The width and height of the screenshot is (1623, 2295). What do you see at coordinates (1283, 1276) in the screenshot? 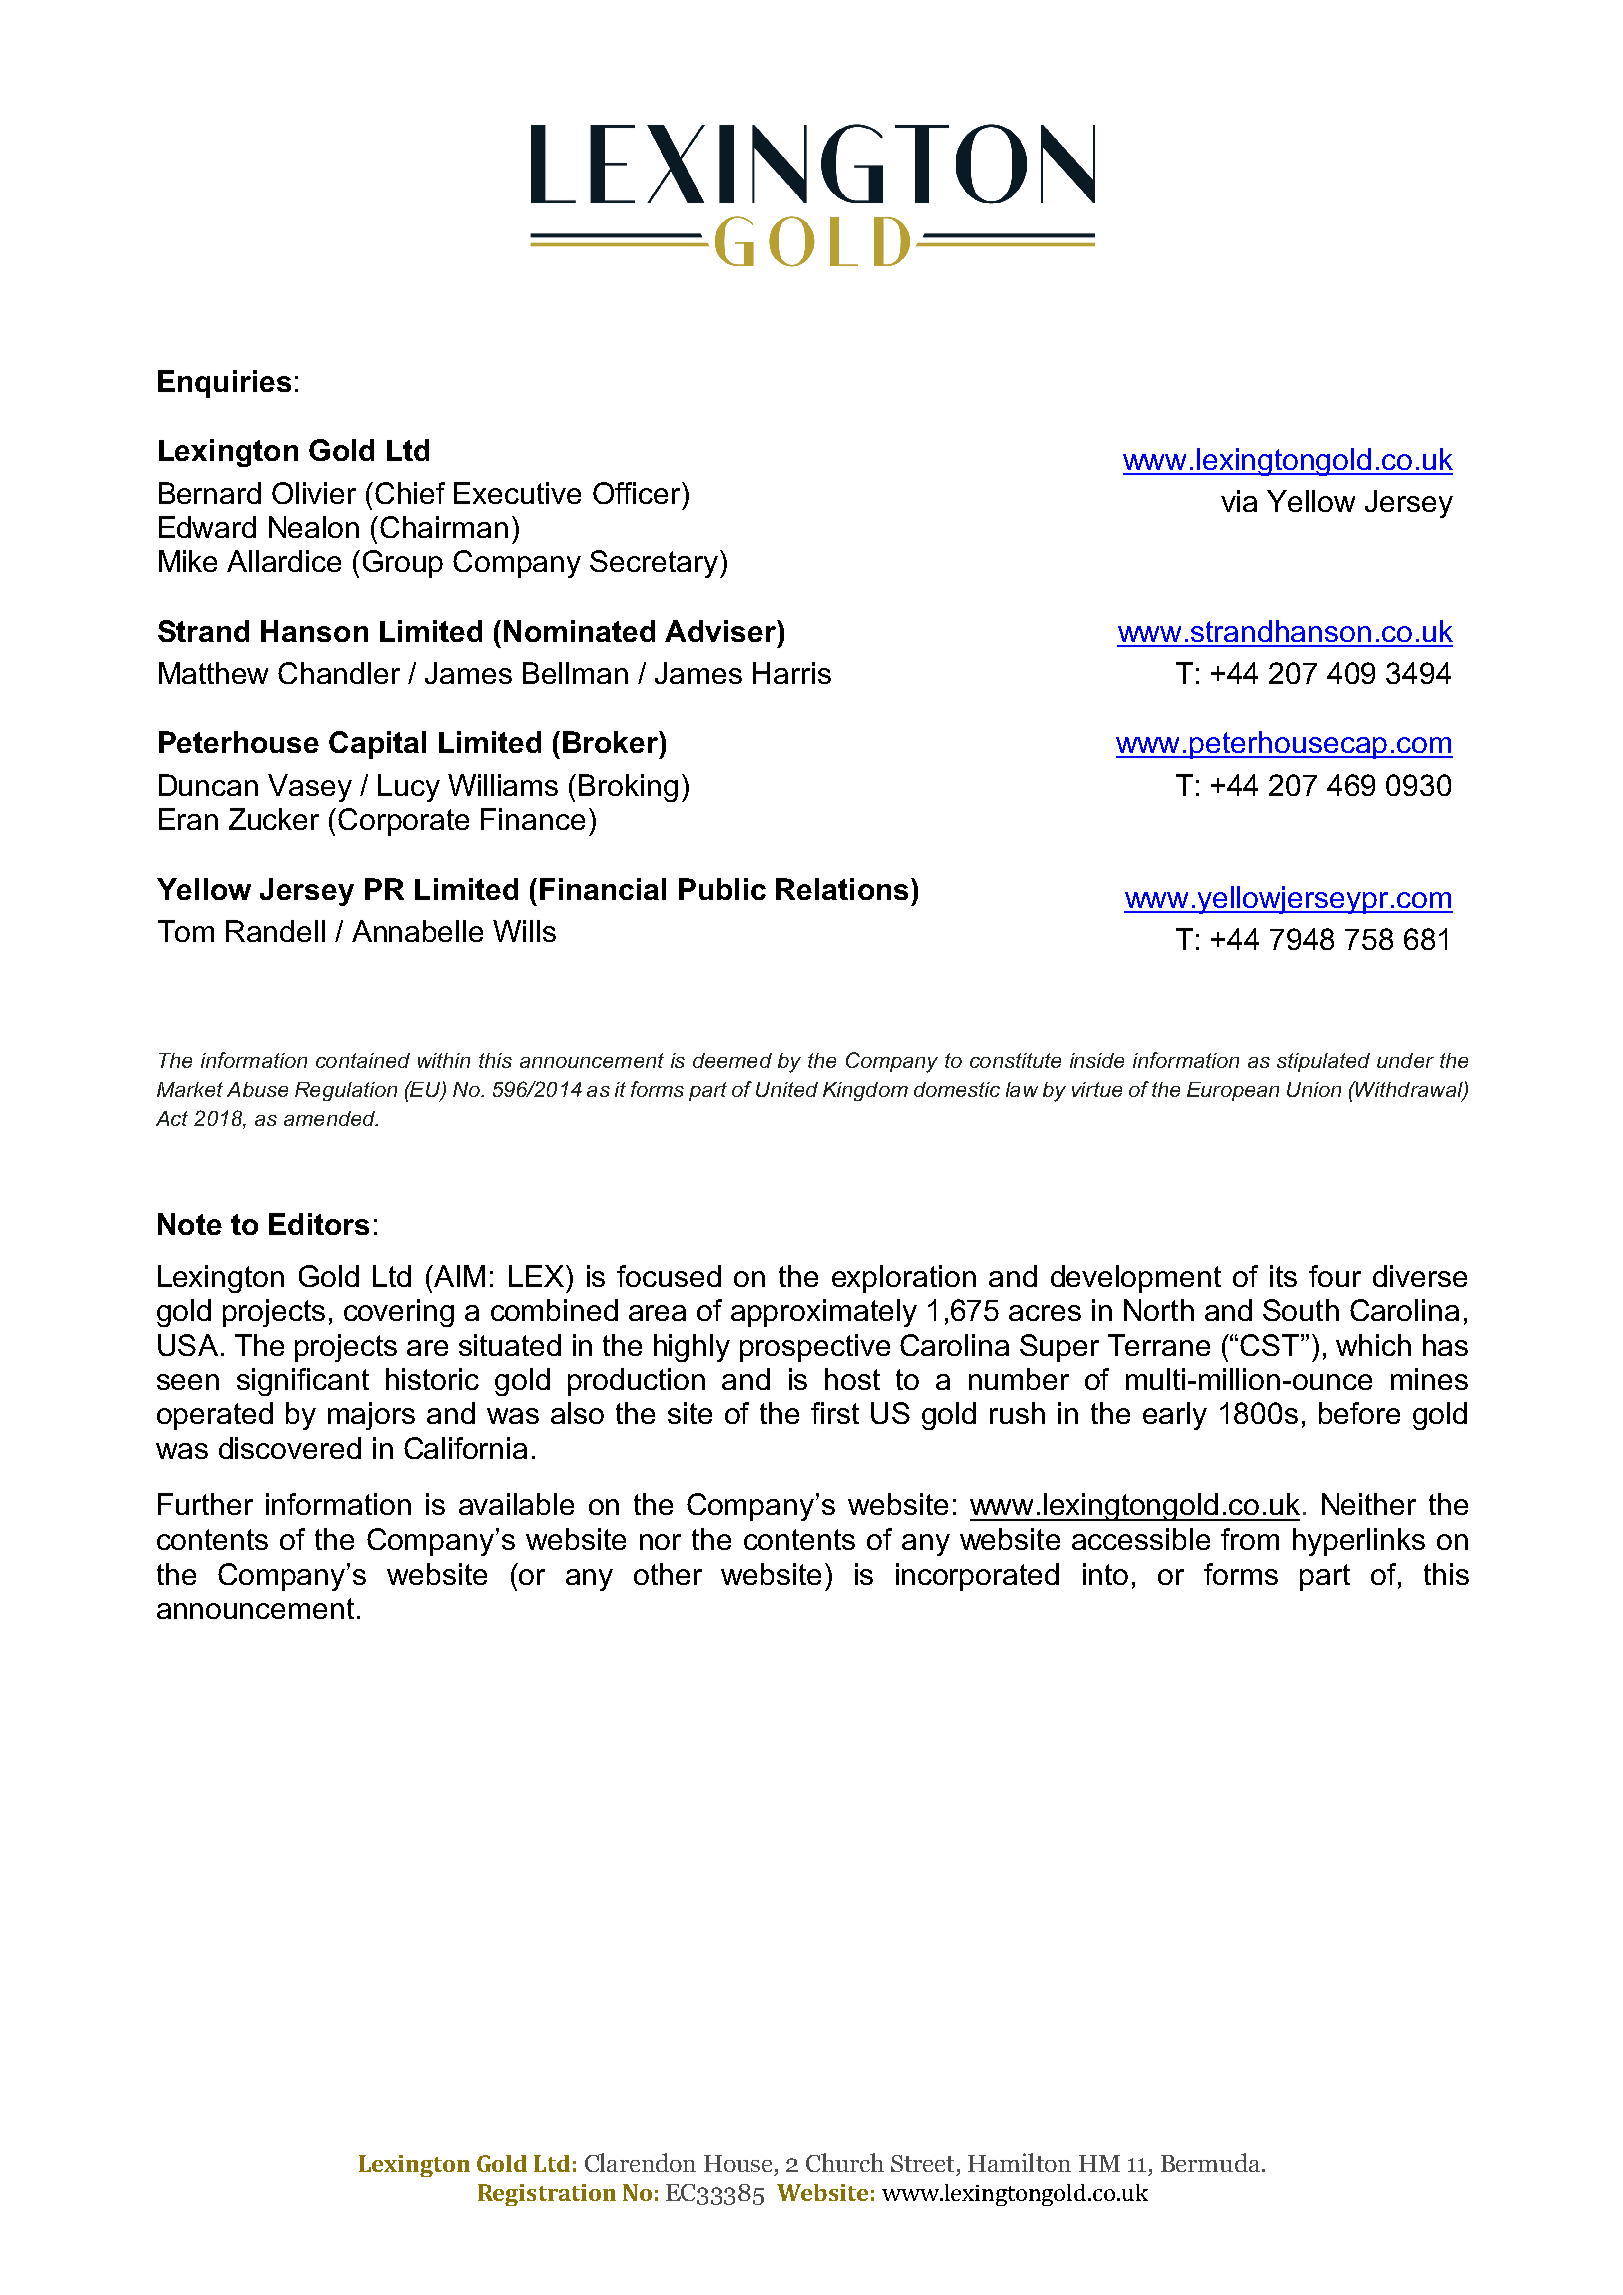
I see `its` at bounding box center [1283, 1276].
